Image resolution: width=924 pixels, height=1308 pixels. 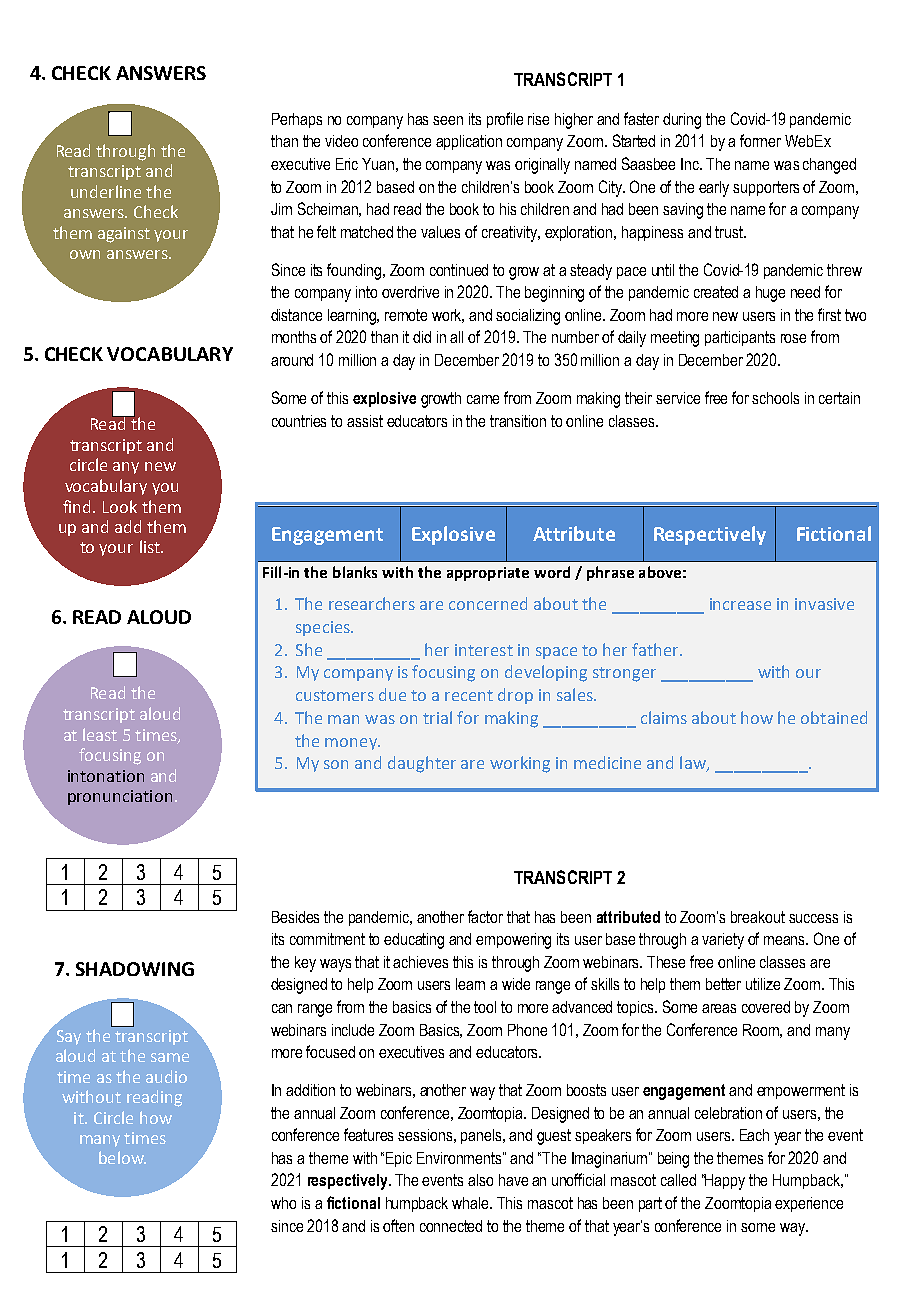 I want to click on schools, so click(x=775, y=398).
